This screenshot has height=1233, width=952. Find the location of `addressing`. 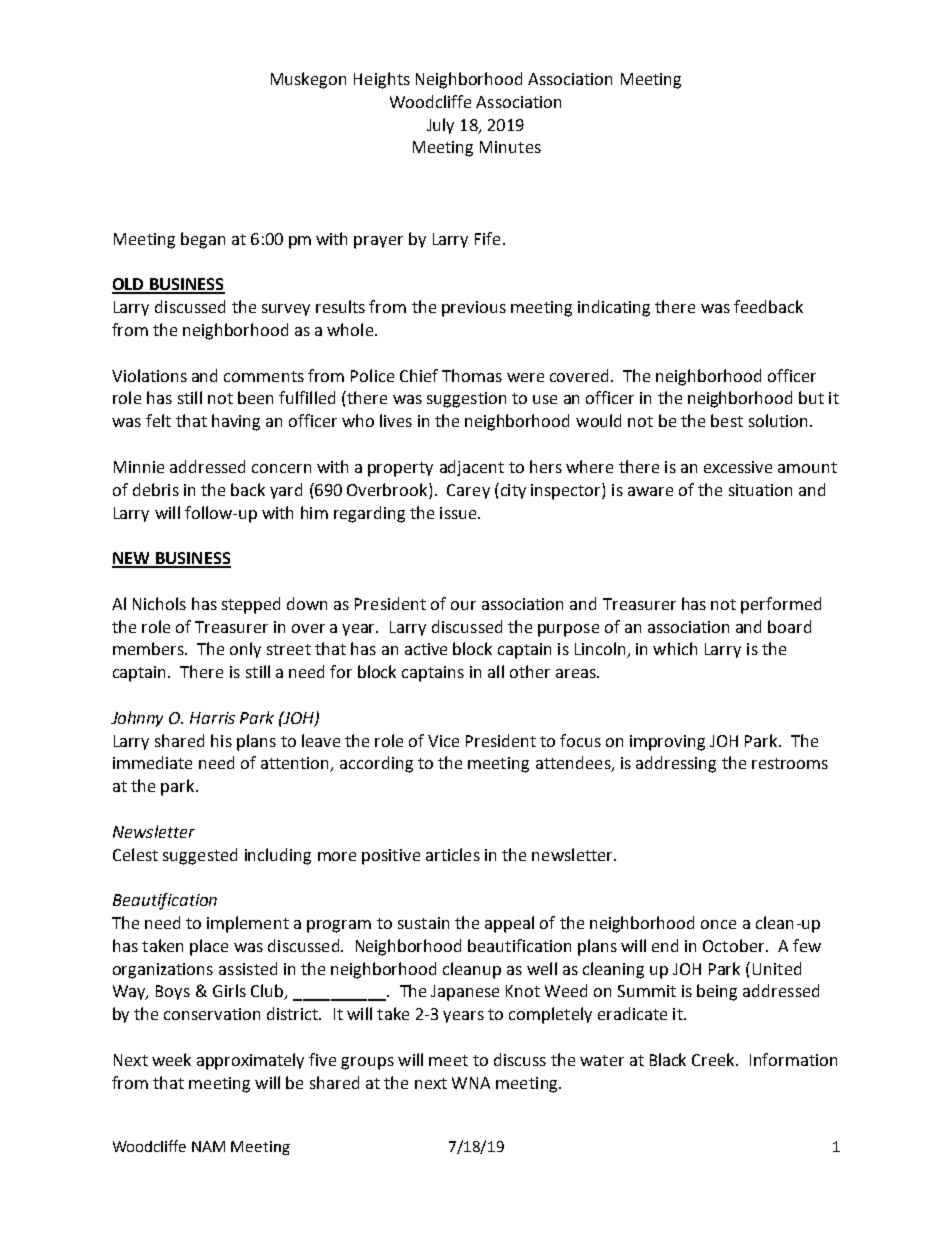

addressing is located at coordinates (676, 764).
